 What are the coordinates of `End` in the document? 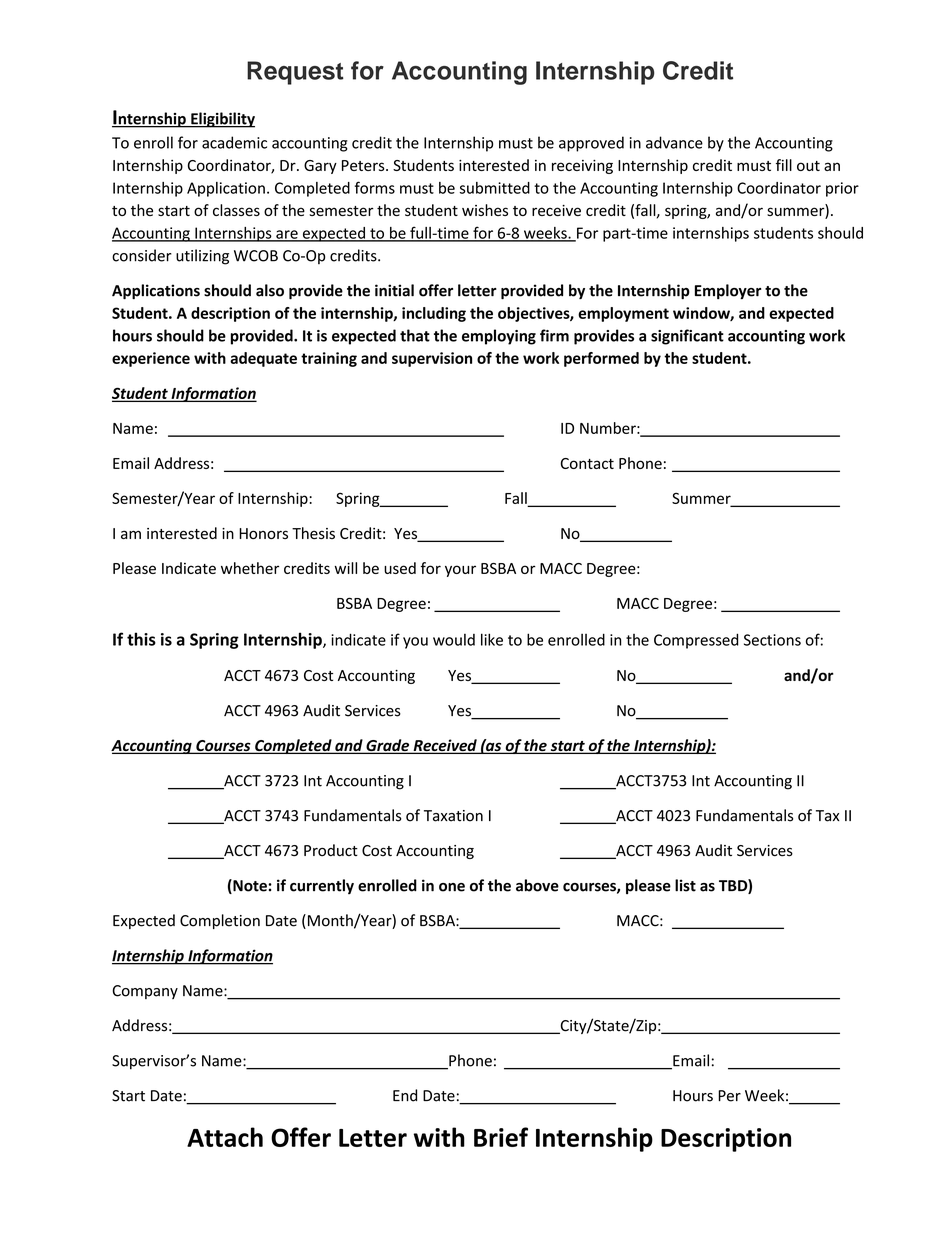 It's located at (405, 1095).
